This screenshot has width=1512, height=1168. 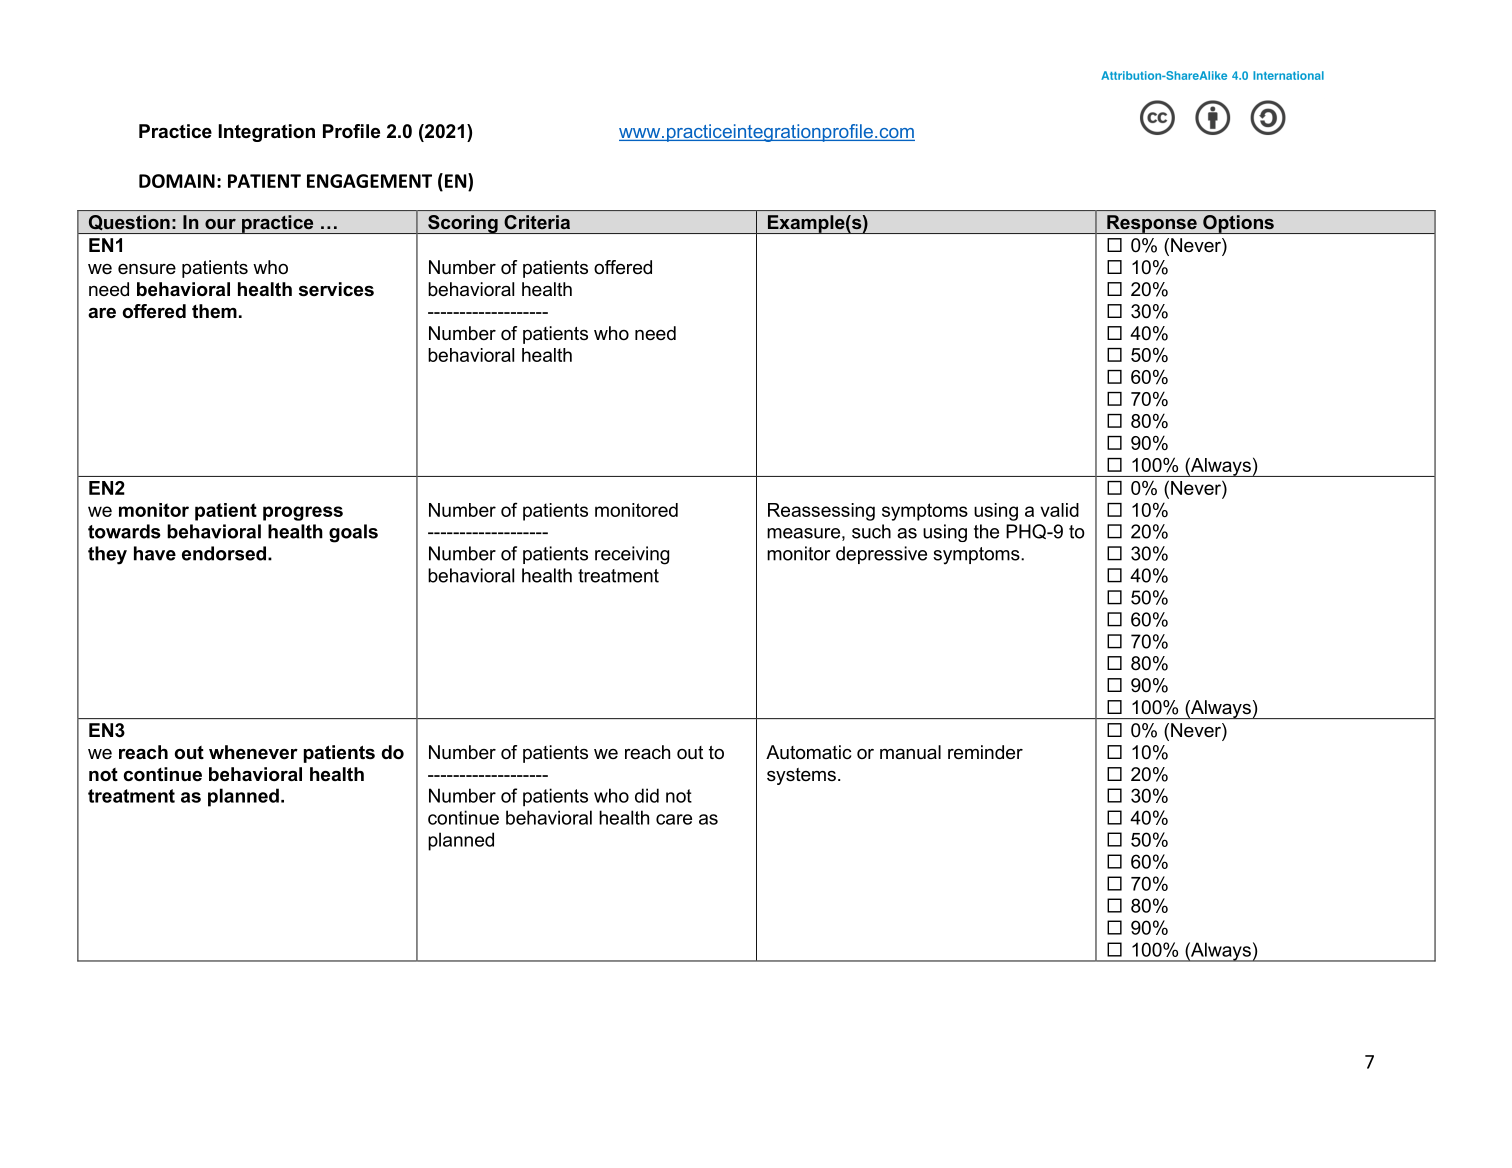 I want to click on reminder, so click(x=985, y=752).
